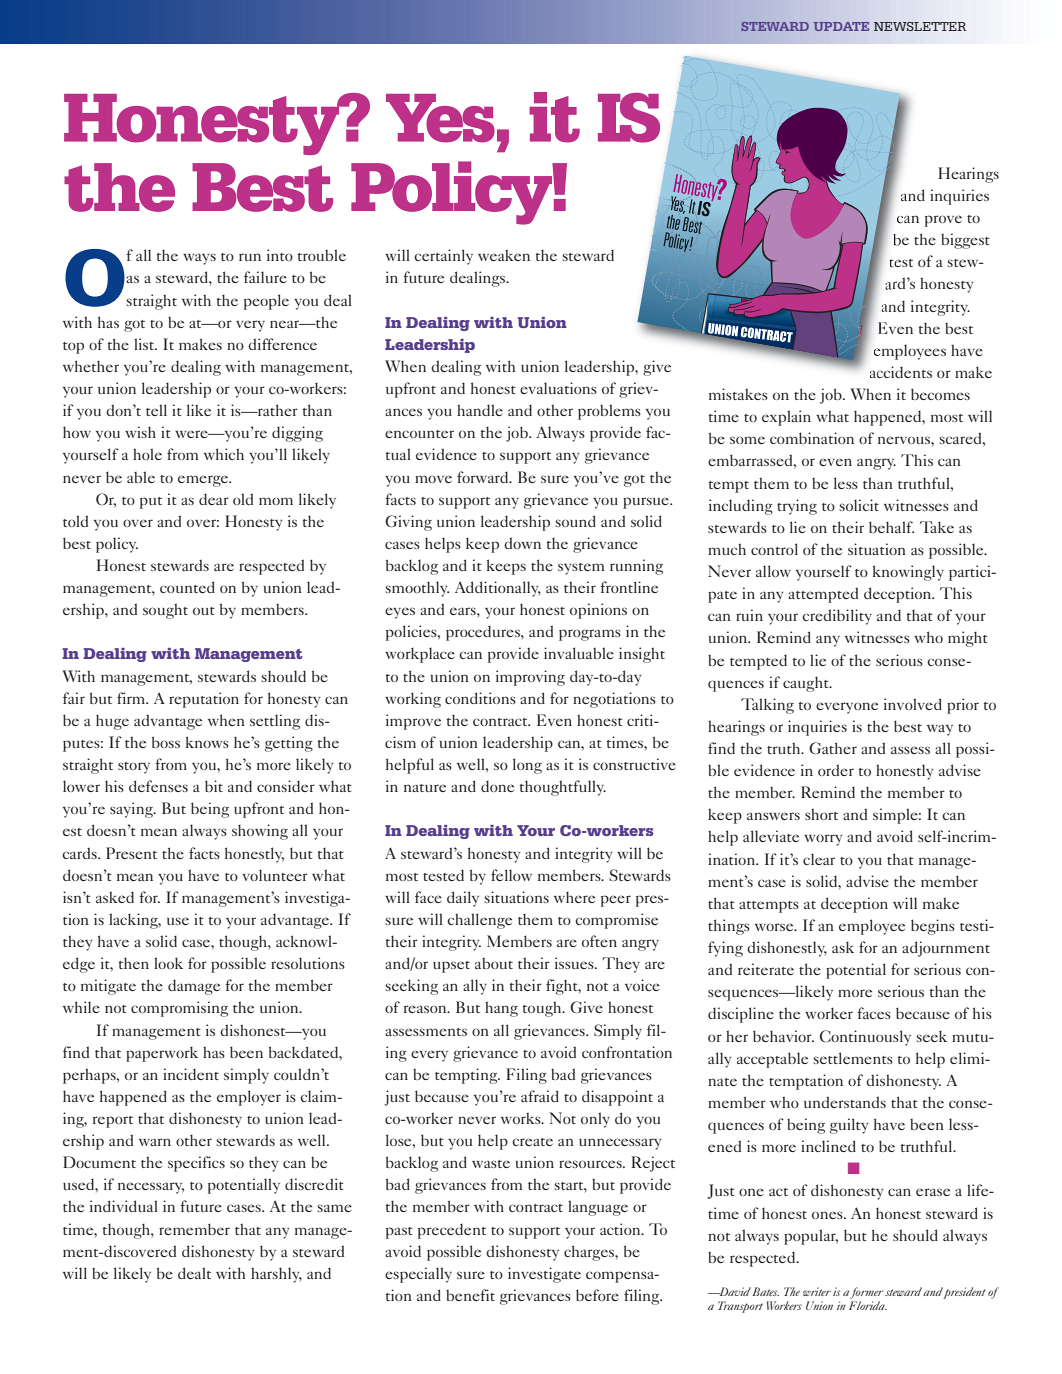 Image resolution: width=1062 pixels, height=1374 pixels. I want to click on UPDATE, so click(841, 26).
